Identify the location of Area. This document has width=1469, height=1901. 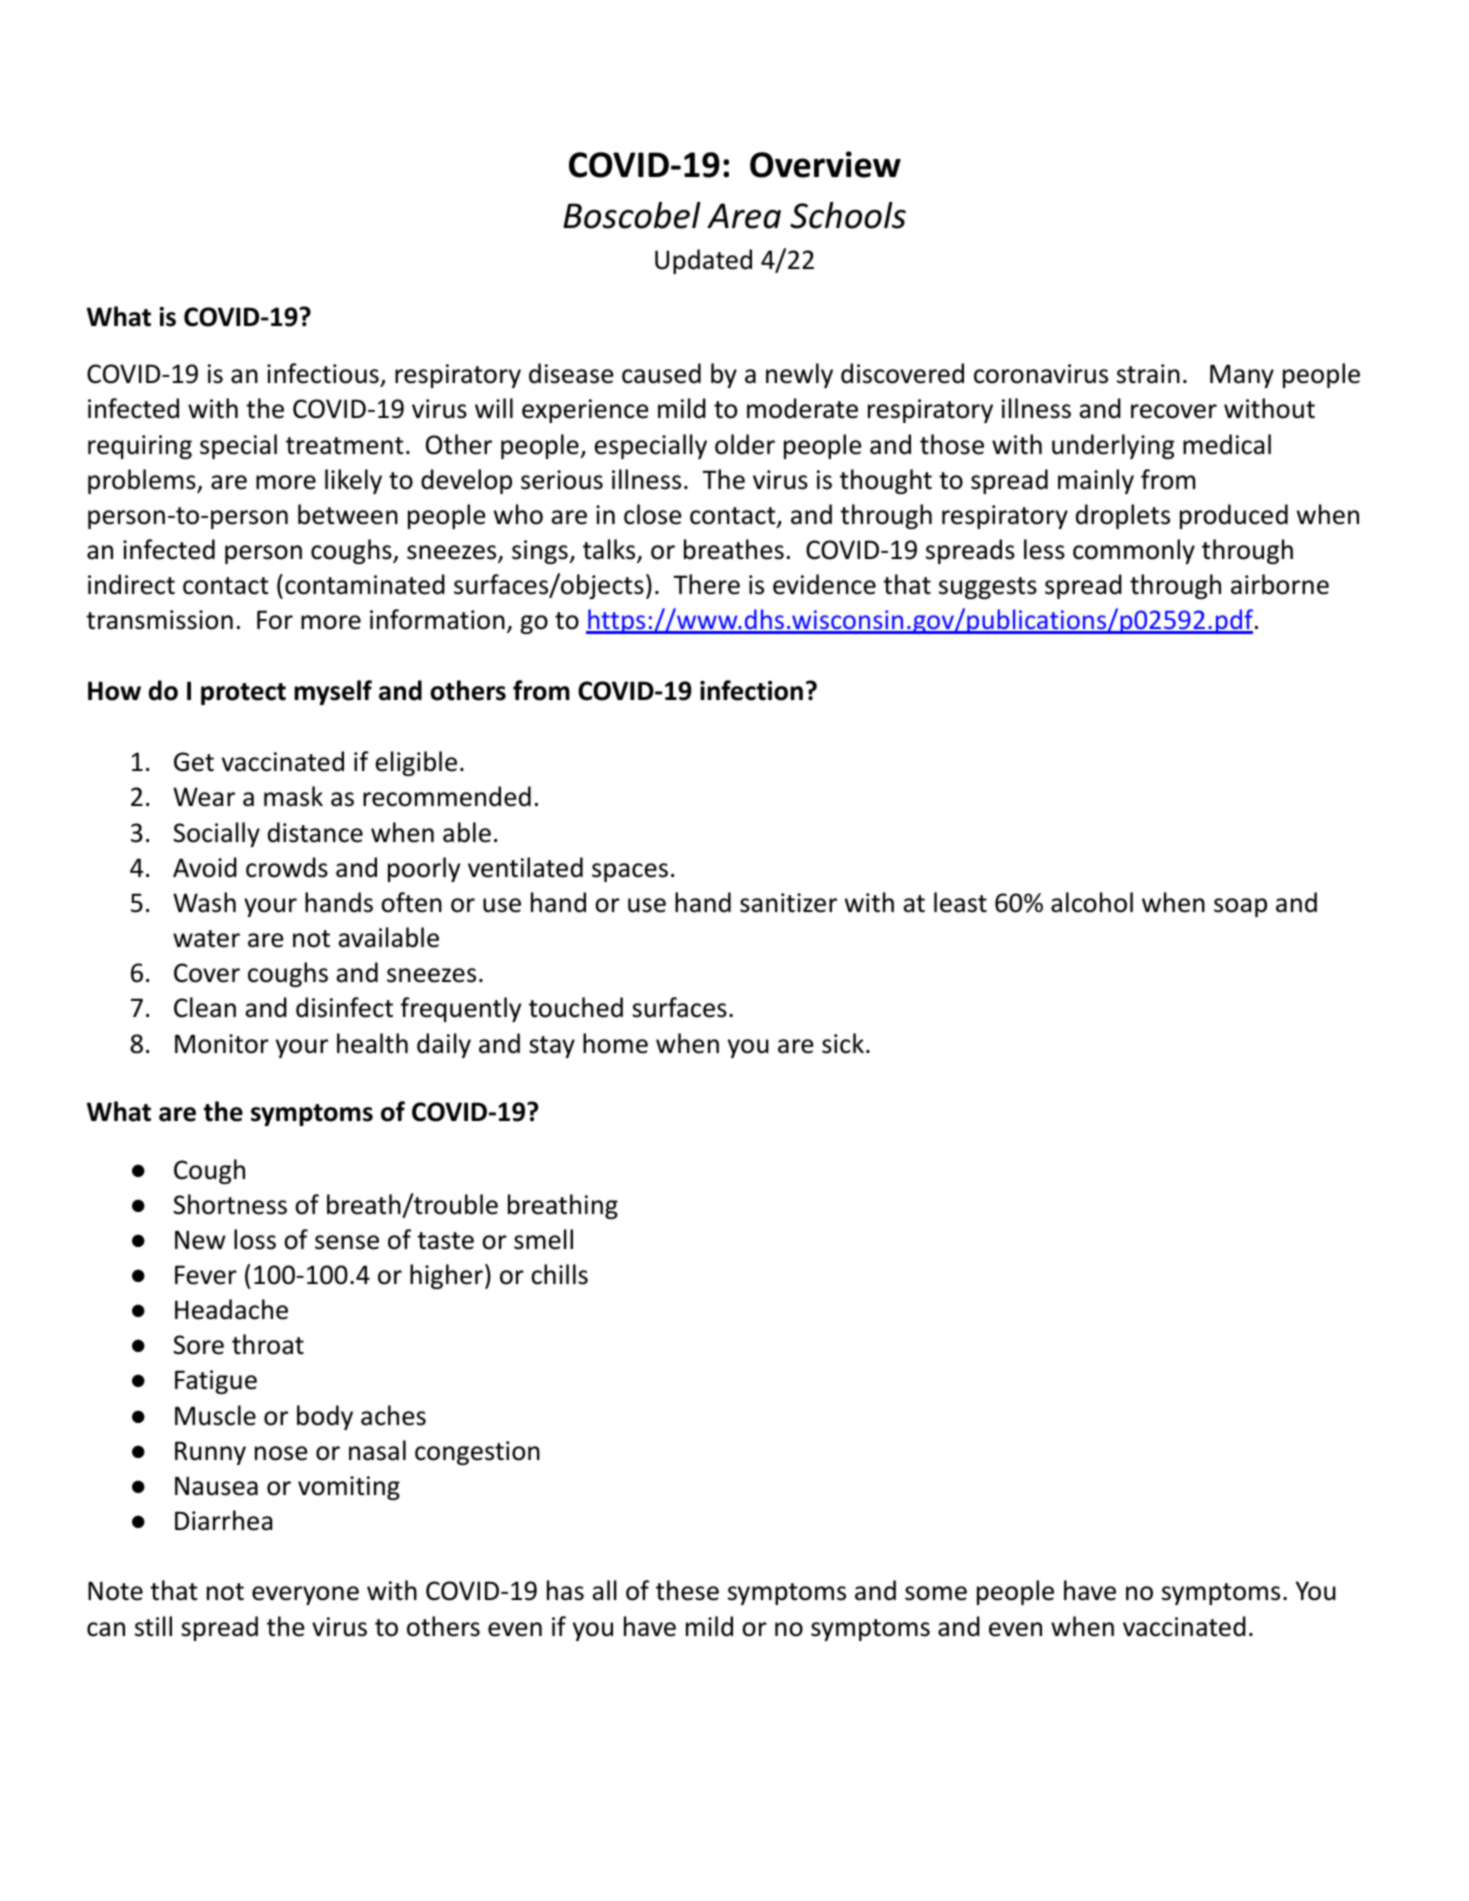
(744, 216).
